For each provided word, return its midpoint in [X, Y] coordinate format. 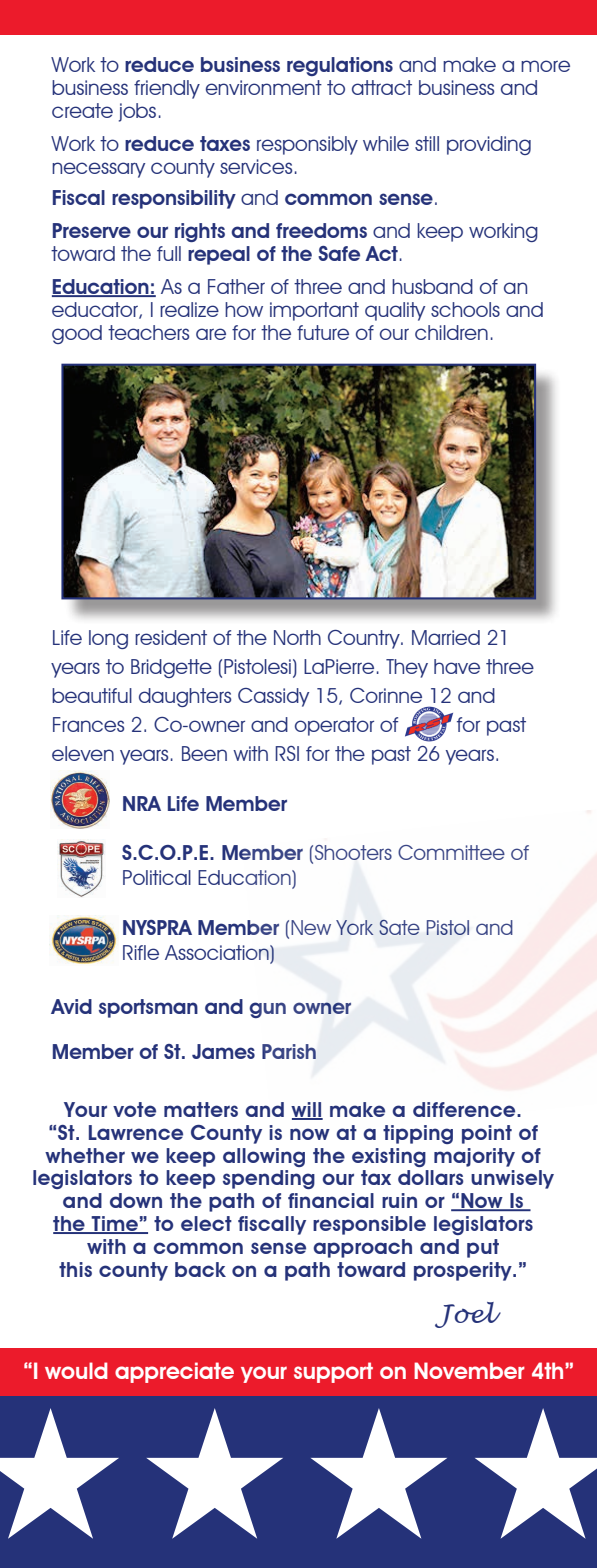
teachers [148, 332]
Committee [451, 852]
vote [134, 1109]
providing [489, 145]
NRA [142, 803]
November [469, 1370]
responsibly [307, 145]
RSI [287, 753]
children [451, 332]
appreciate [174, 1372]
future [323, 332]
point [487, 1134]
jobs [137, 112]
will [307, 1110]
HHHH [298, 1473]
